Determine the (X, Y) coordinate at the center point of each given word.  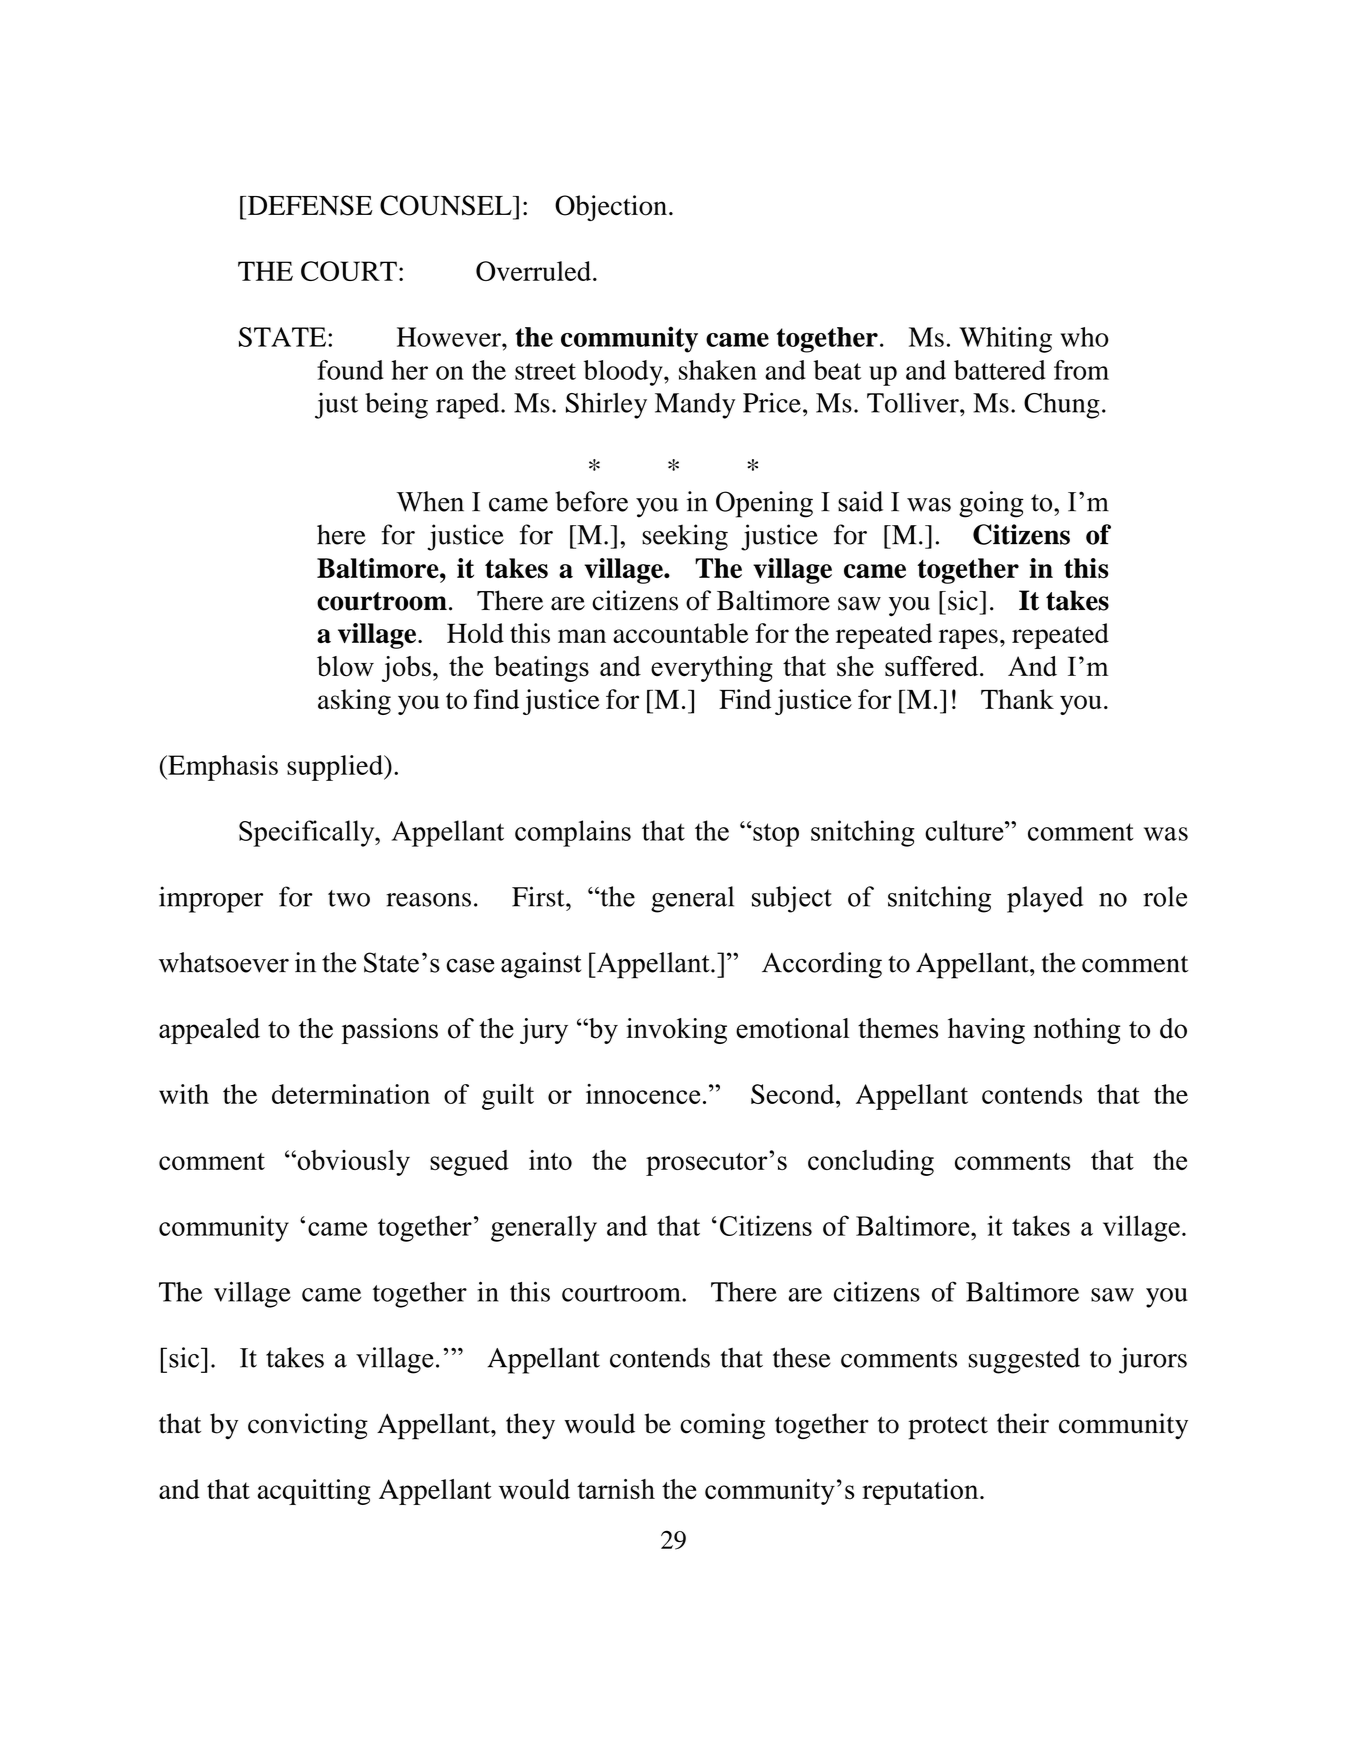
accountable (681, 633)
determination (351, 1094)
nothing (1077, 1031)
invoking (676, 1031)
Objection (611, 208)
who (1085, 337)
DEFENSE (309, 205)
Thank (1017, 699)
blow (345, 666)
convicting (308, 1426)
